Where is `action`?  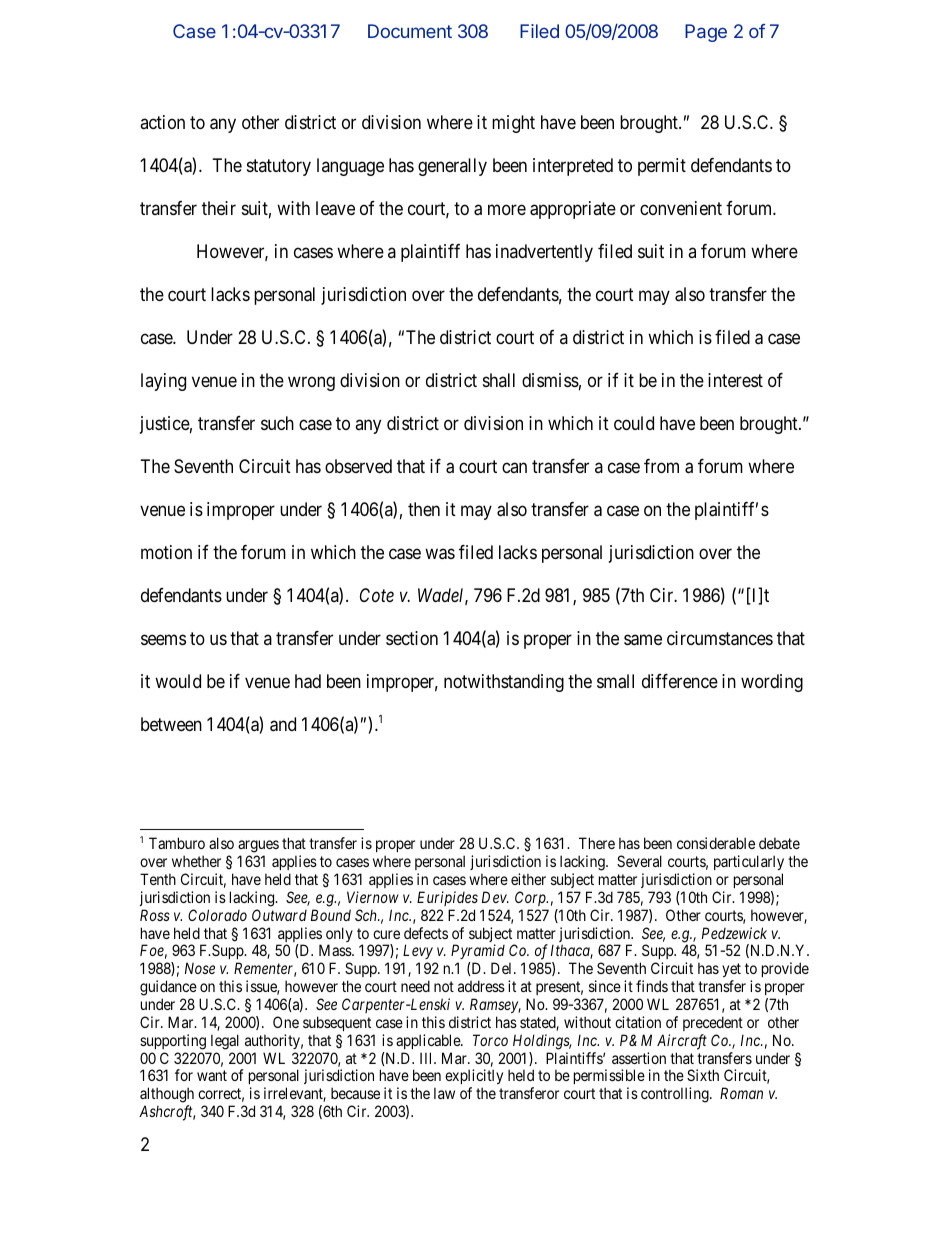 action is located at coordinates (162, 122).
